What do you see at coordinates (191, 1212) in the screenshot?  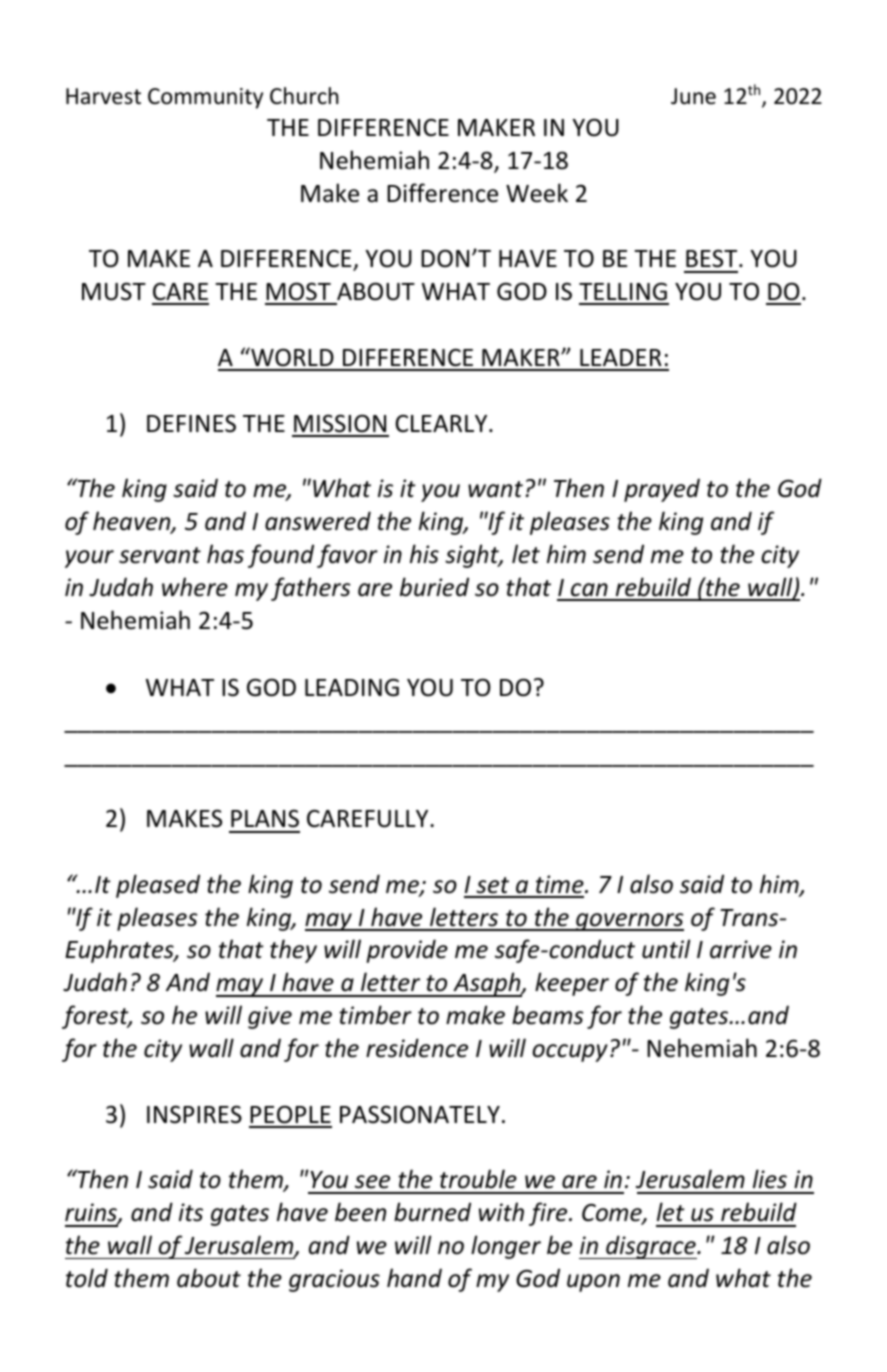 I see `its` at bounding box center [191, 1212].
